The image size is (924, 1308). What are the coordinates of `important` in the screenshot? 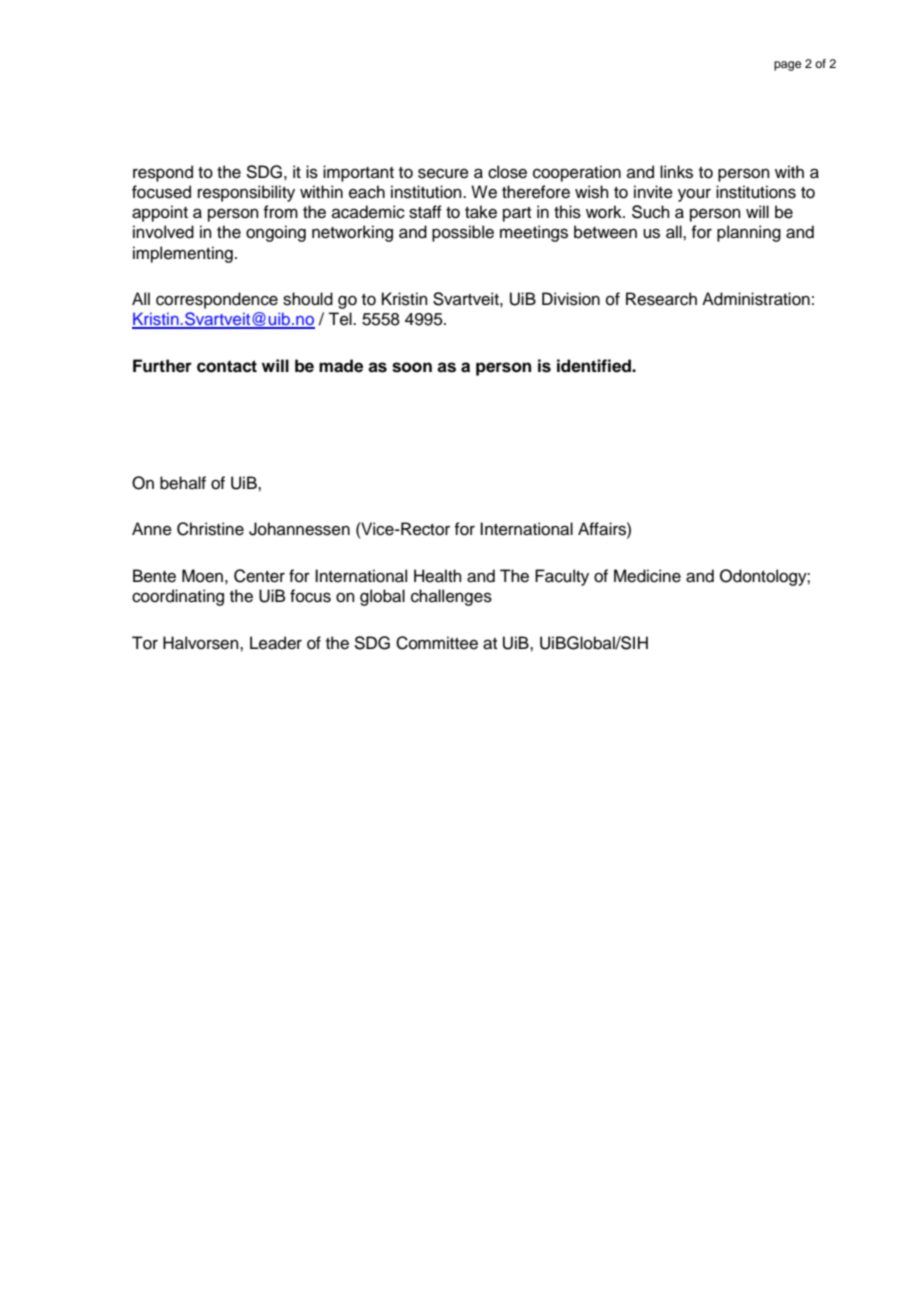 It's located at (358, 173).
